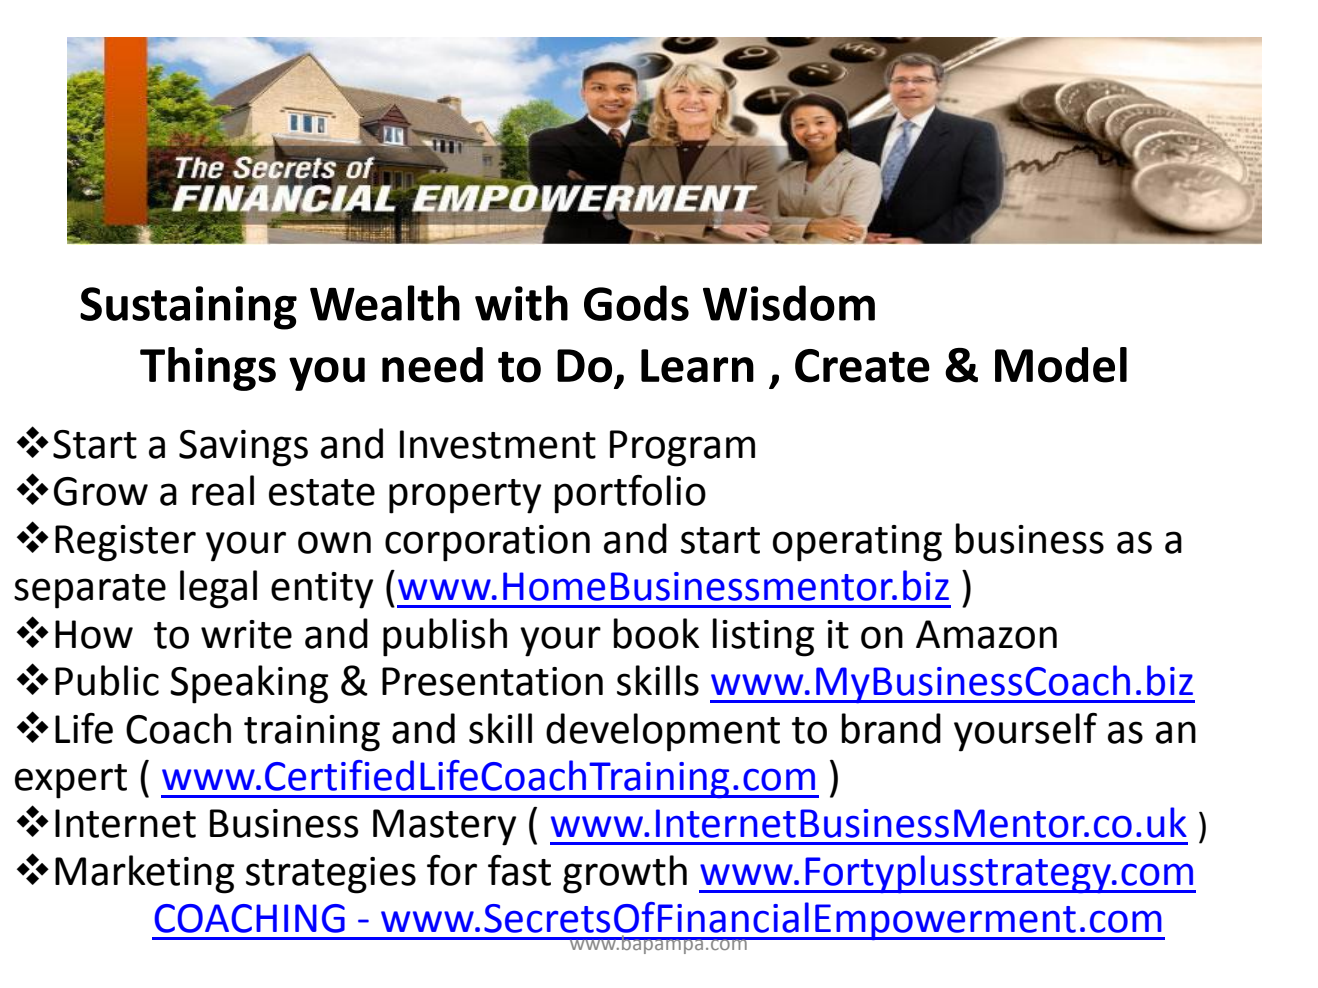  I want to click on real, so click(223, 490).
